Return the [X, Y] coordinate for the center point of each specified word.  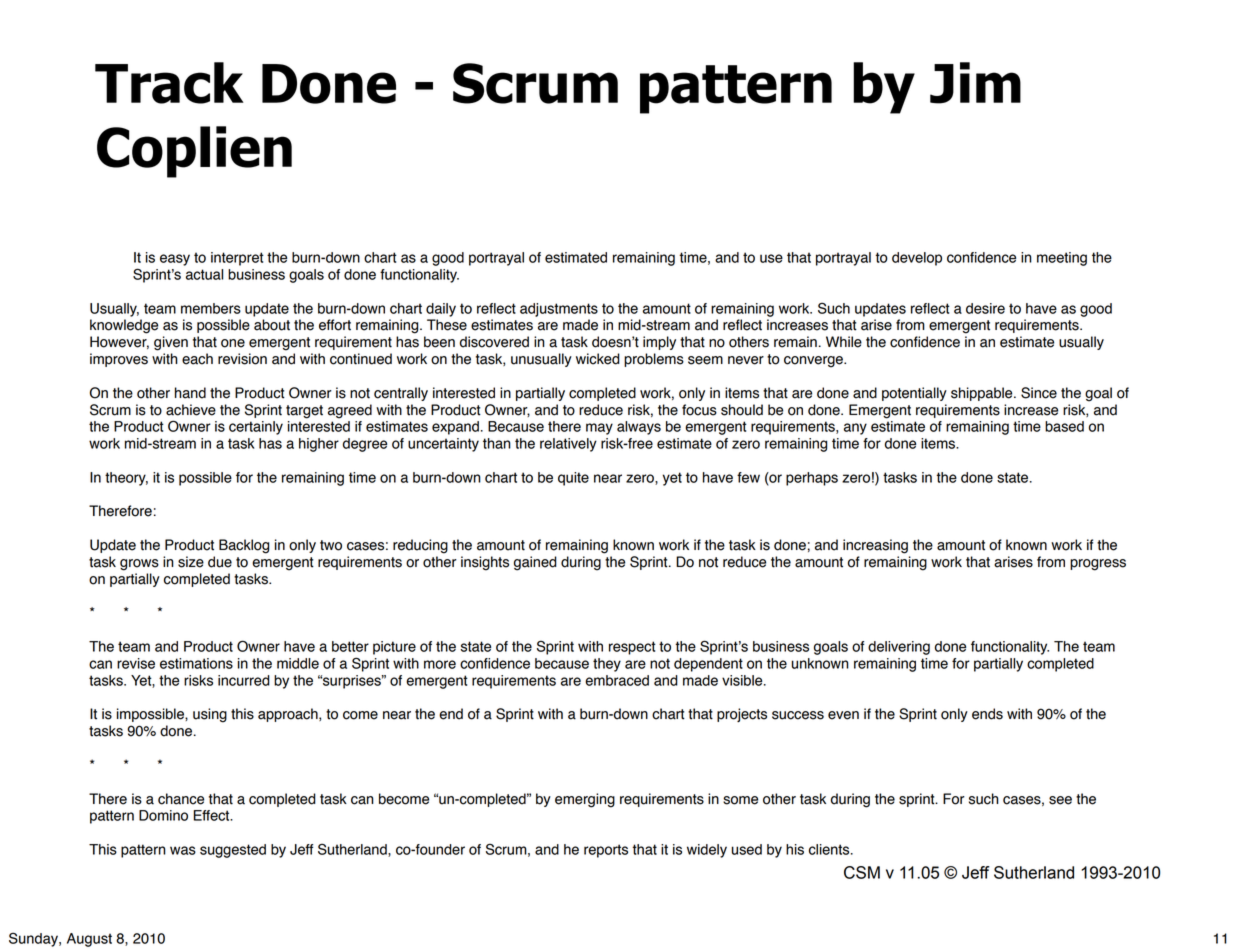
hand [190, 393]
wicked [598, 359]
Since [1039, 393]
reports [606, 851]
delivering [899, 648]
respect [632, 648]
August [89, 940]
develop [917, 259]
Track [169, 83]
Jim [975, 83]
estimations [196, 663]
